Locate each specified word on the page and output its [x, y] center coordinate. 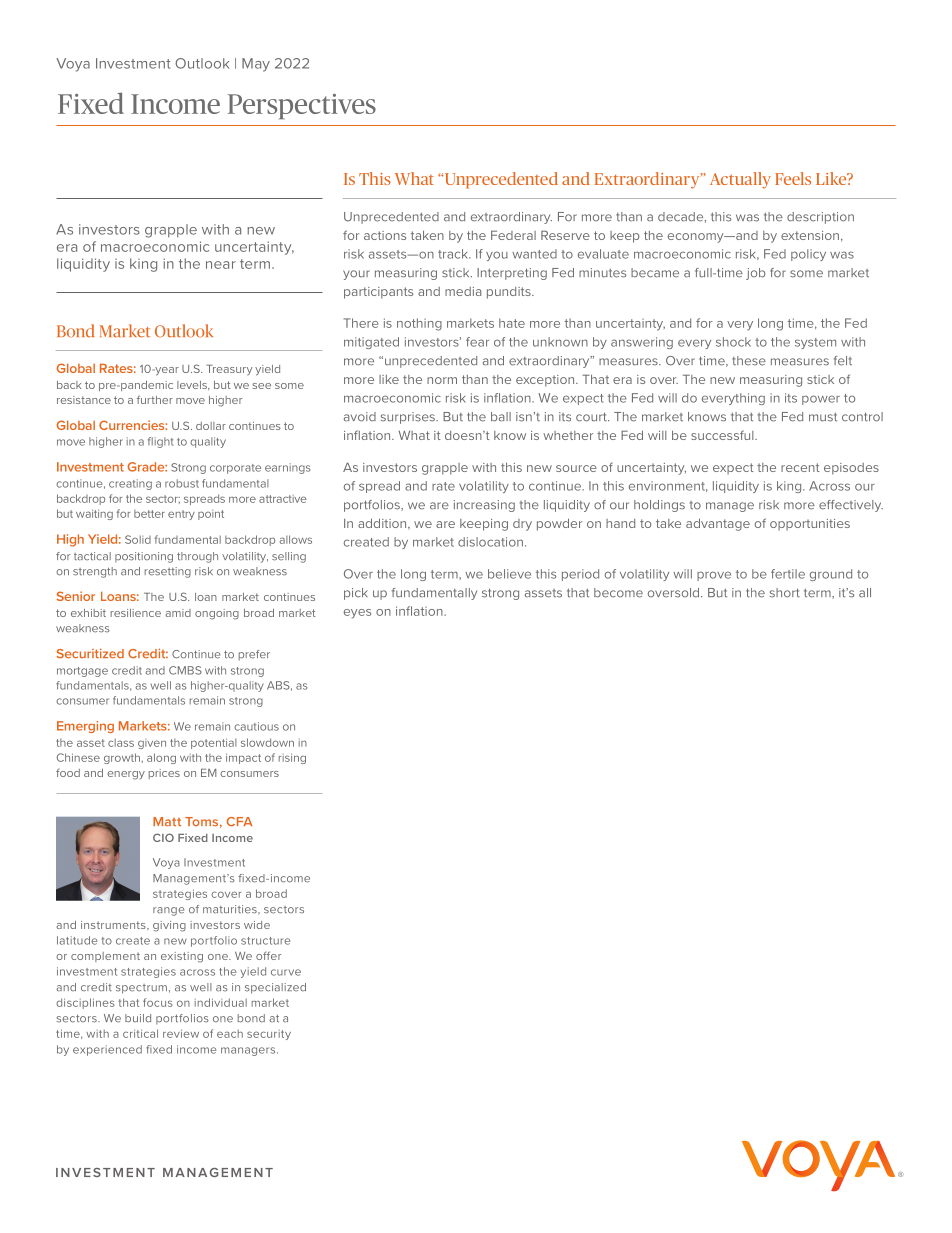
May [256, 65]
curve [286, 972]
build [138, 1018]
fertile [788, 574]
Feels [793, 178]
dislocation [490, 542]
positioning [144, 557]
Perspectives [302, 106]
